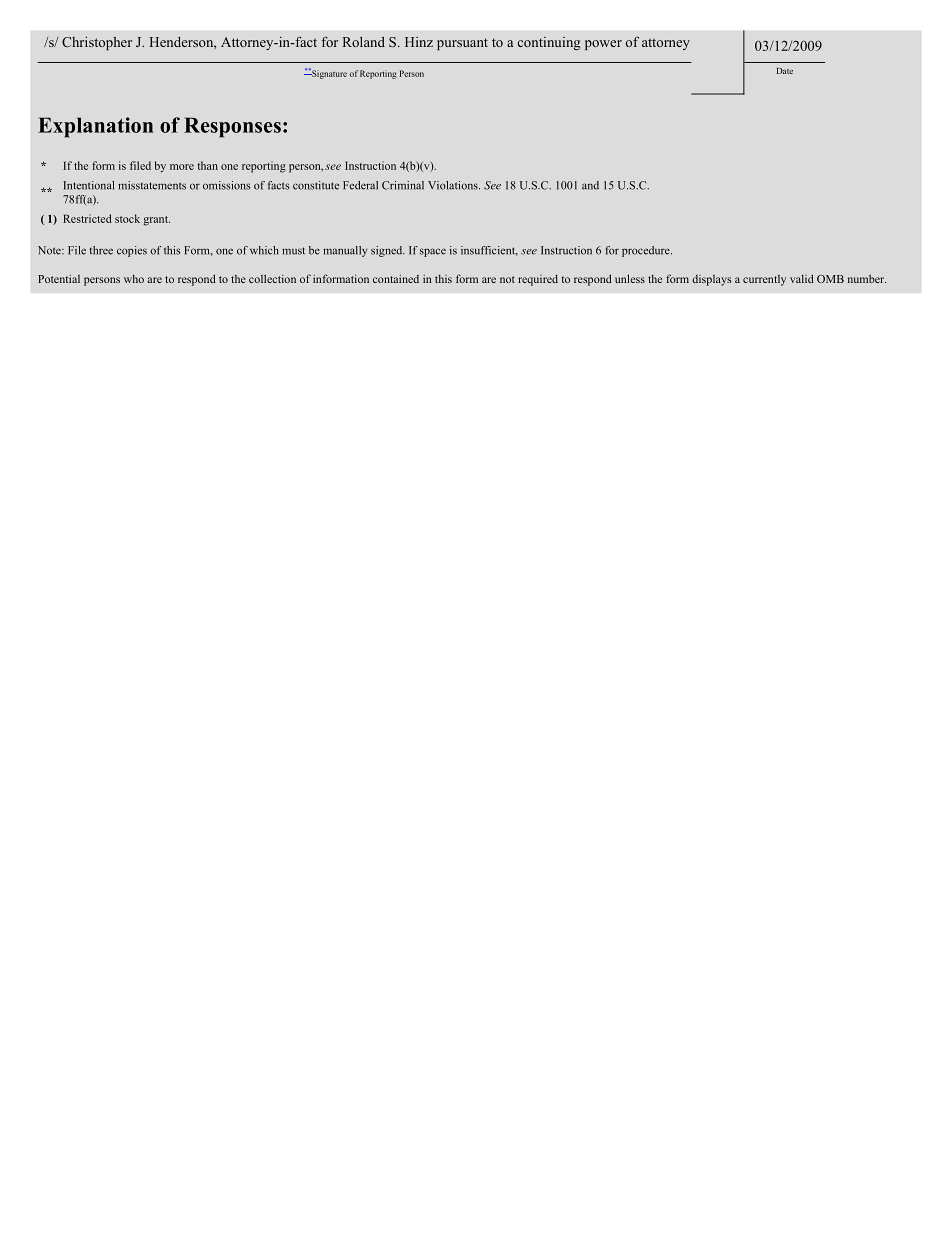 The height and width of the document is (1233, 952). What do you see at coordinates (403, 185) in the document?
I see `Criminal` at bounding box center [403, 185].
